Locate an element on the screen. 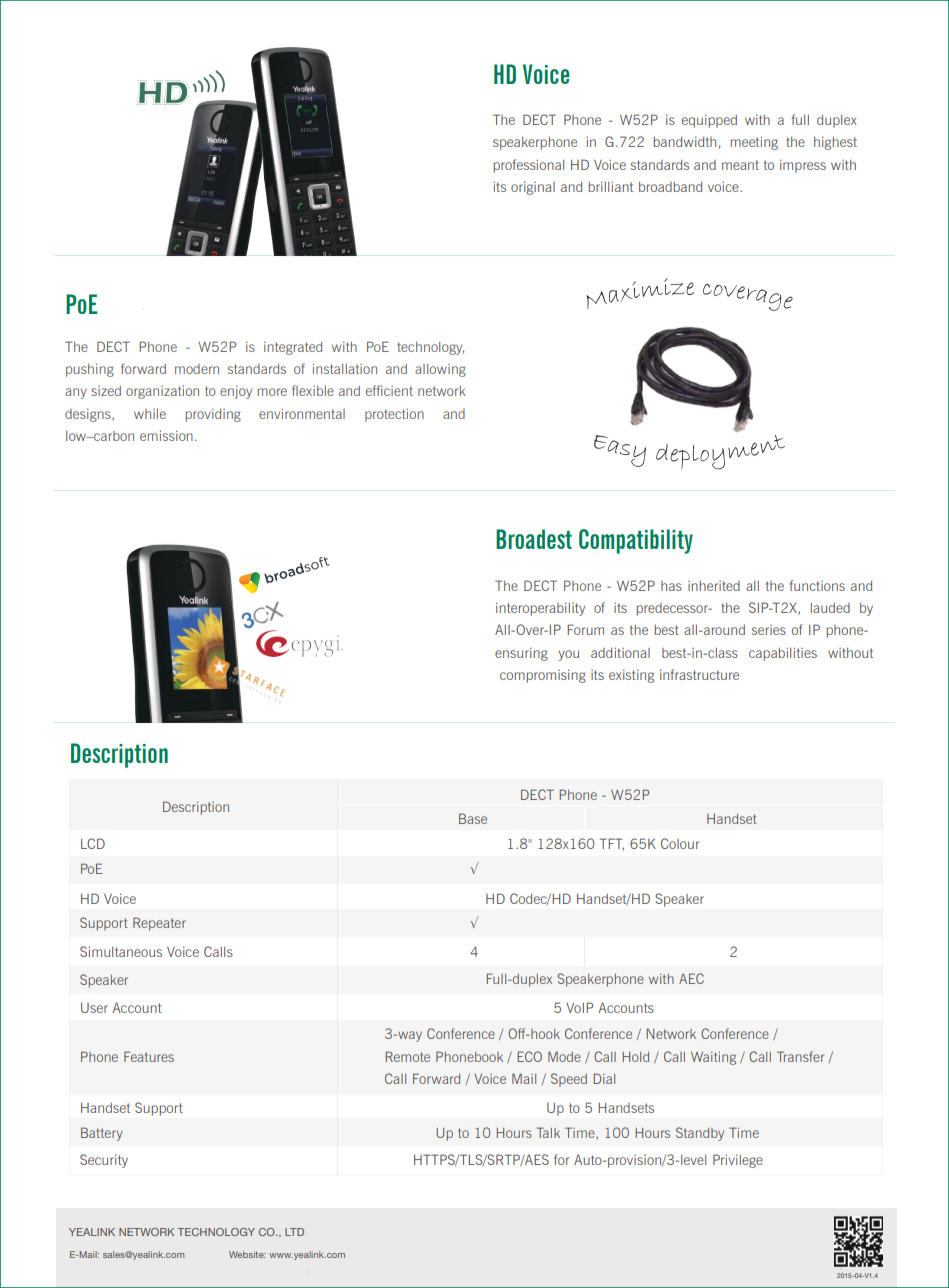 The width and height of the screenshot is (949, 1288). Colour is located at coordinates (680, 843).
